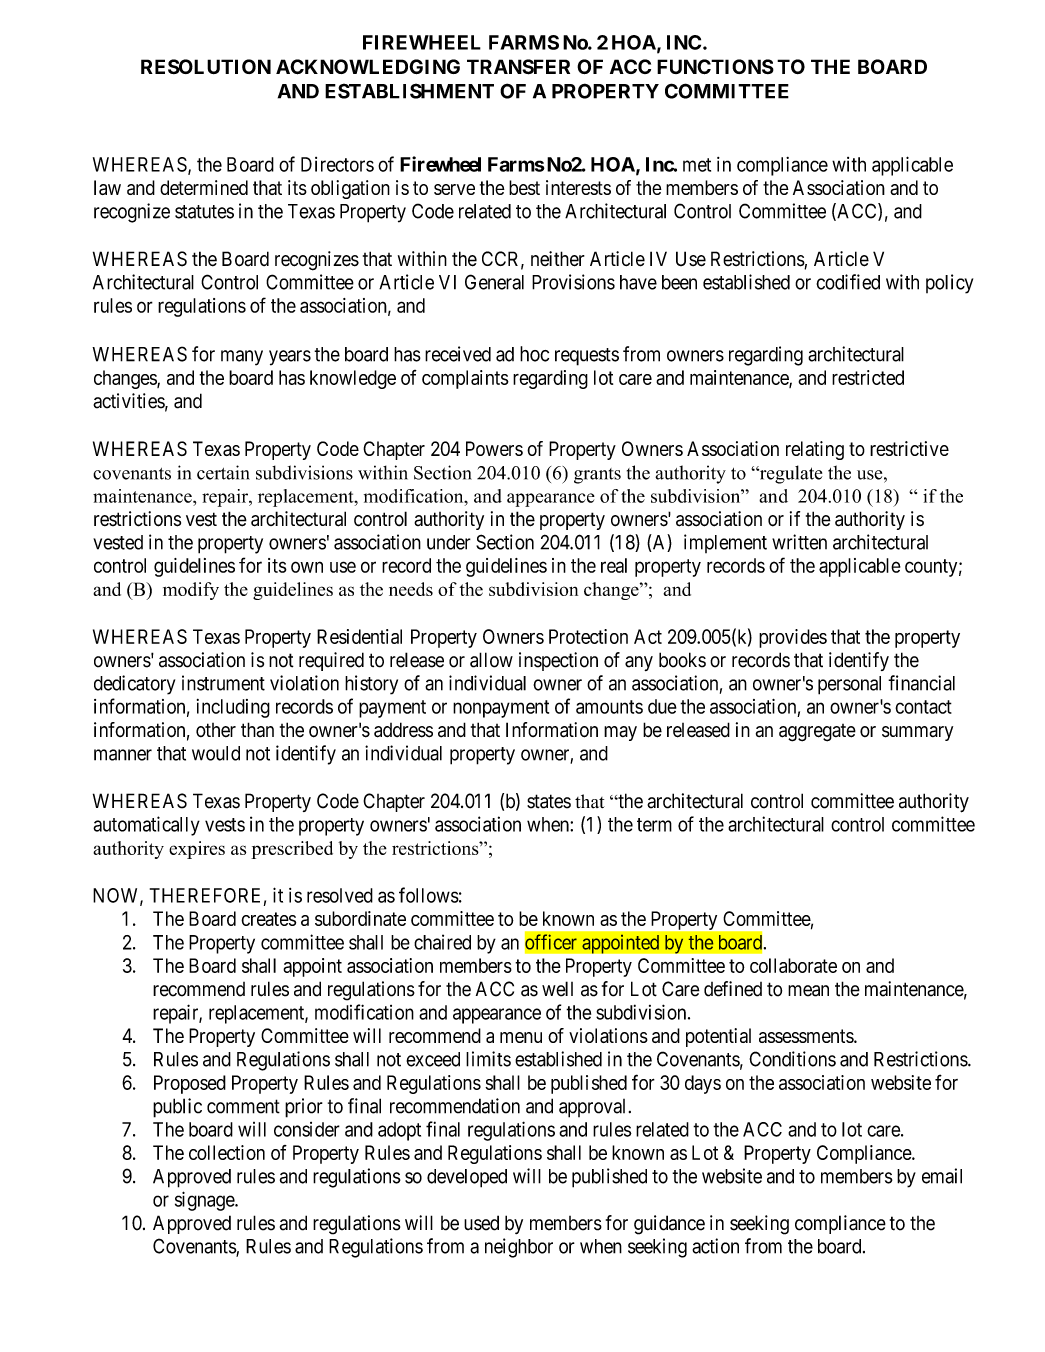  Describe the element at coordinates (942, 1176) in the screenshot. I see `email` at that location.
